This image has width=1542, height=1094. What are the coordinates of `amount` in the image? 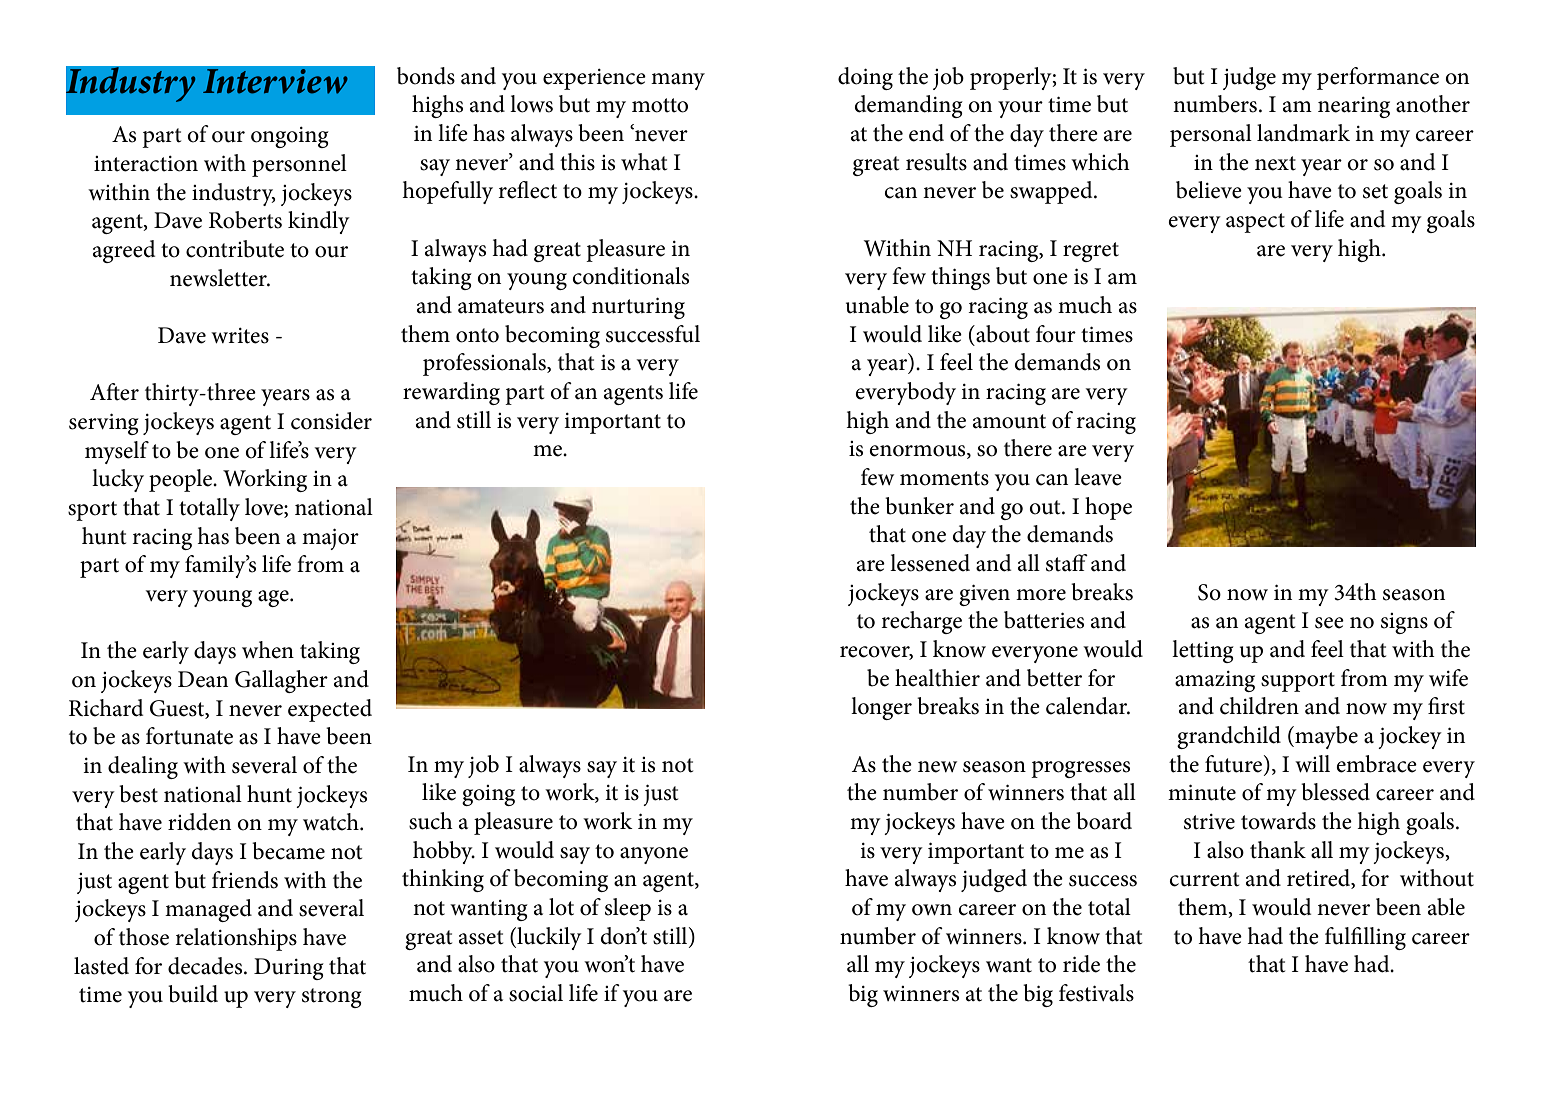 It's located at (1009, 421).
